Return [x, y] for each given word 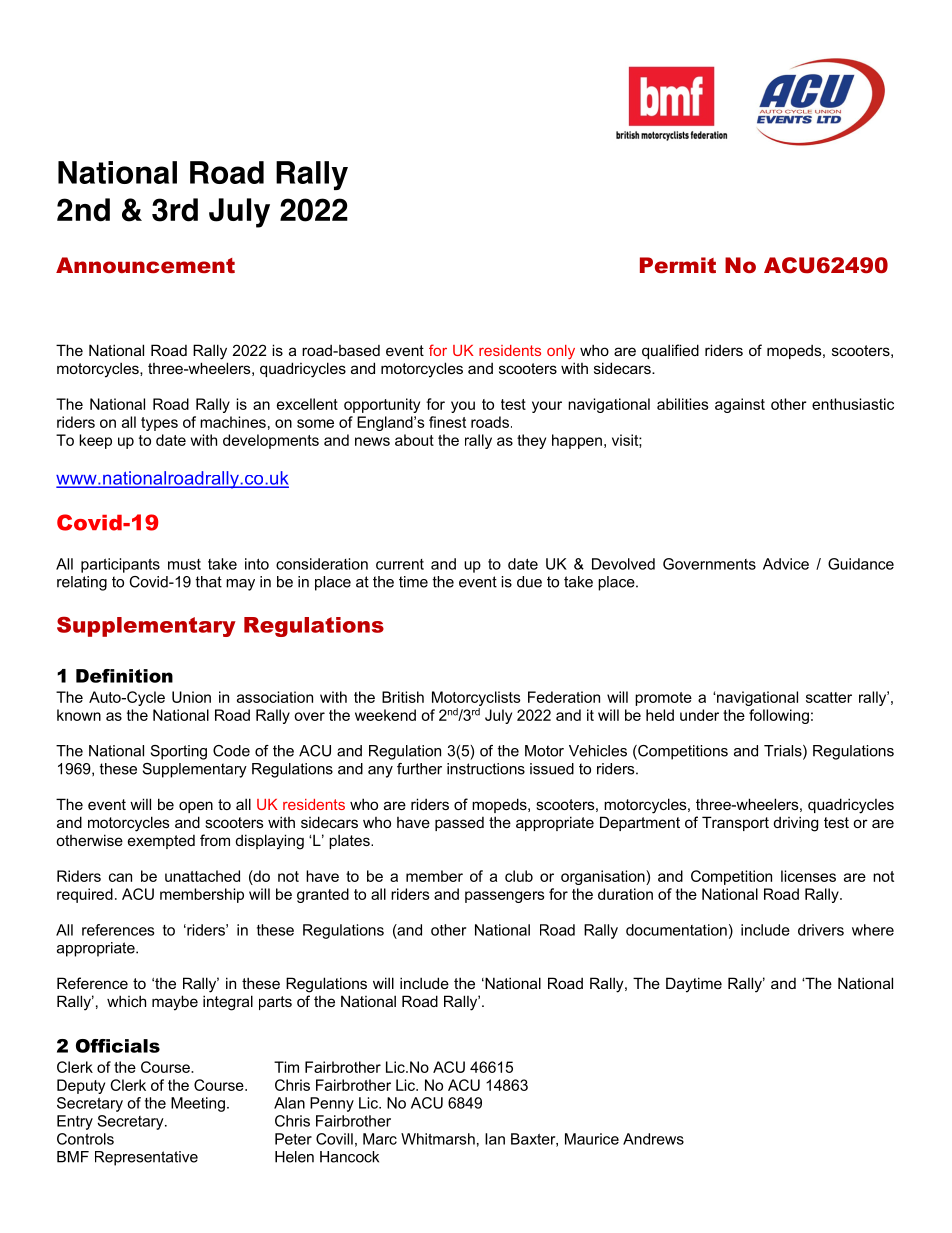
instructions [486, 769]
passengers [505, 897]
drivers [821, 930]
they [531, 441]
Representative [146, 1158]
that [208, 582]
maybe [175, 1003]
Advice [786, 564]
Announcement [145, 265]
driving [796, 824]
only [561, 352]
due [529, 582]
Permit [678, 265]
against [740, 405]
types [159, 424]
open [196, 807]
